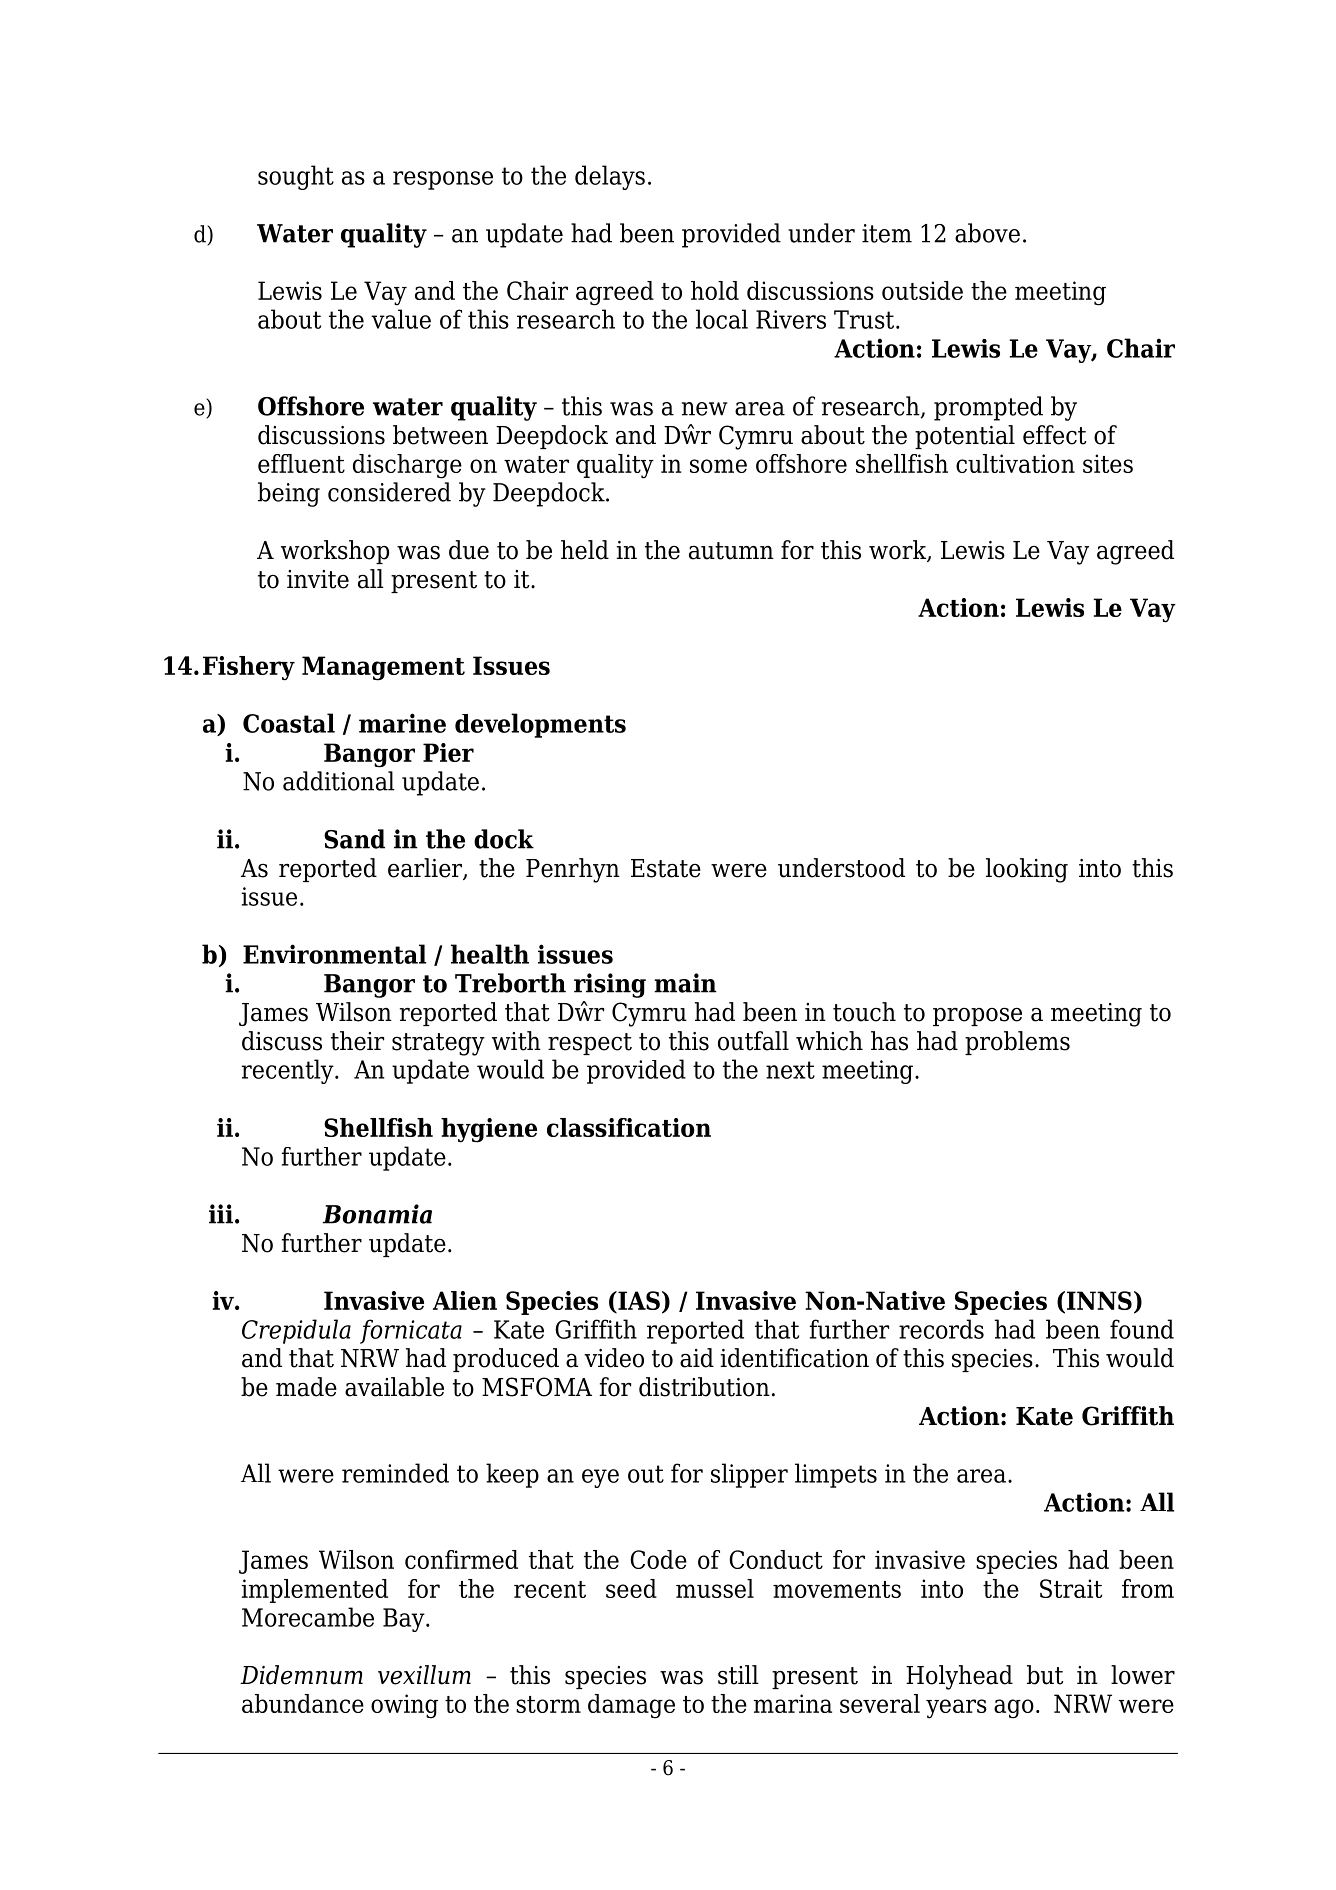 The height and width of the page is (1890, 1336). I want to click on sought, so click(296, 177).
